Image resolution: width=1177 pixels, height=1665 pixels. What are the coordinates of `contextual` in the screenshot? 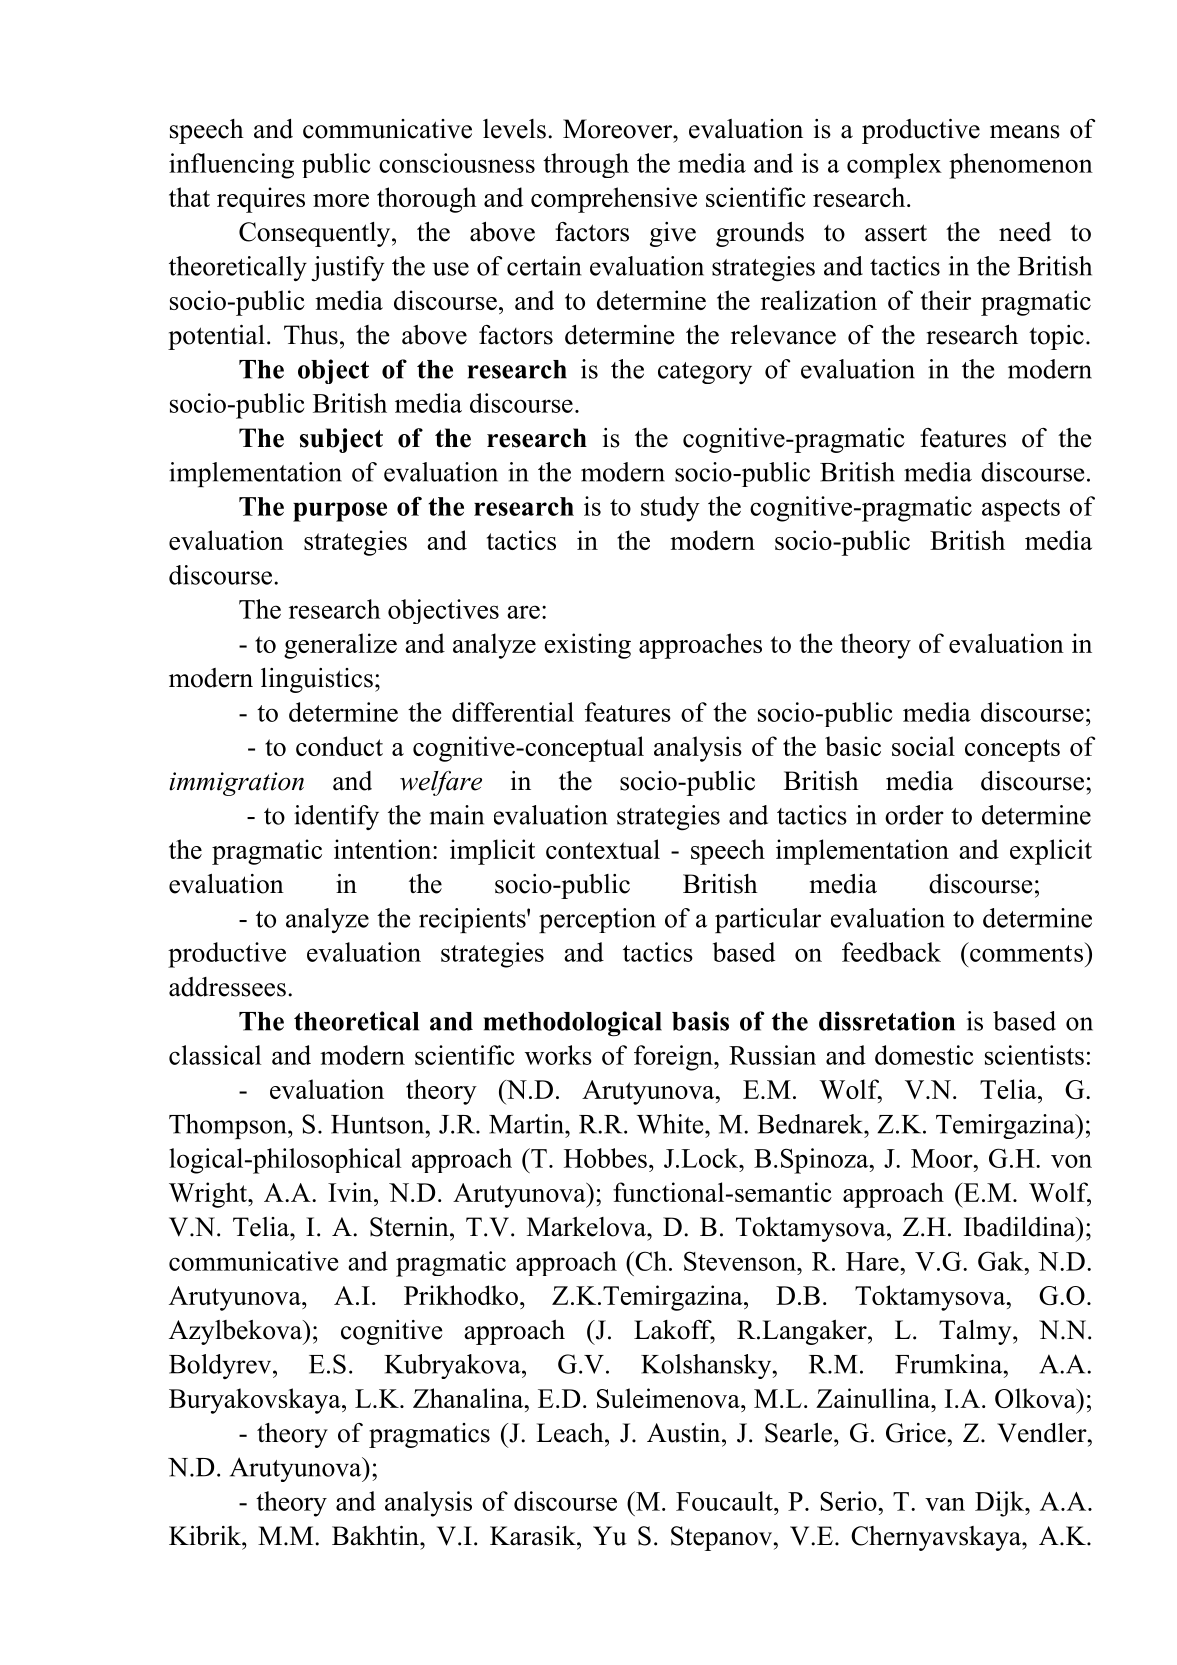 It's located at (603, 849).
